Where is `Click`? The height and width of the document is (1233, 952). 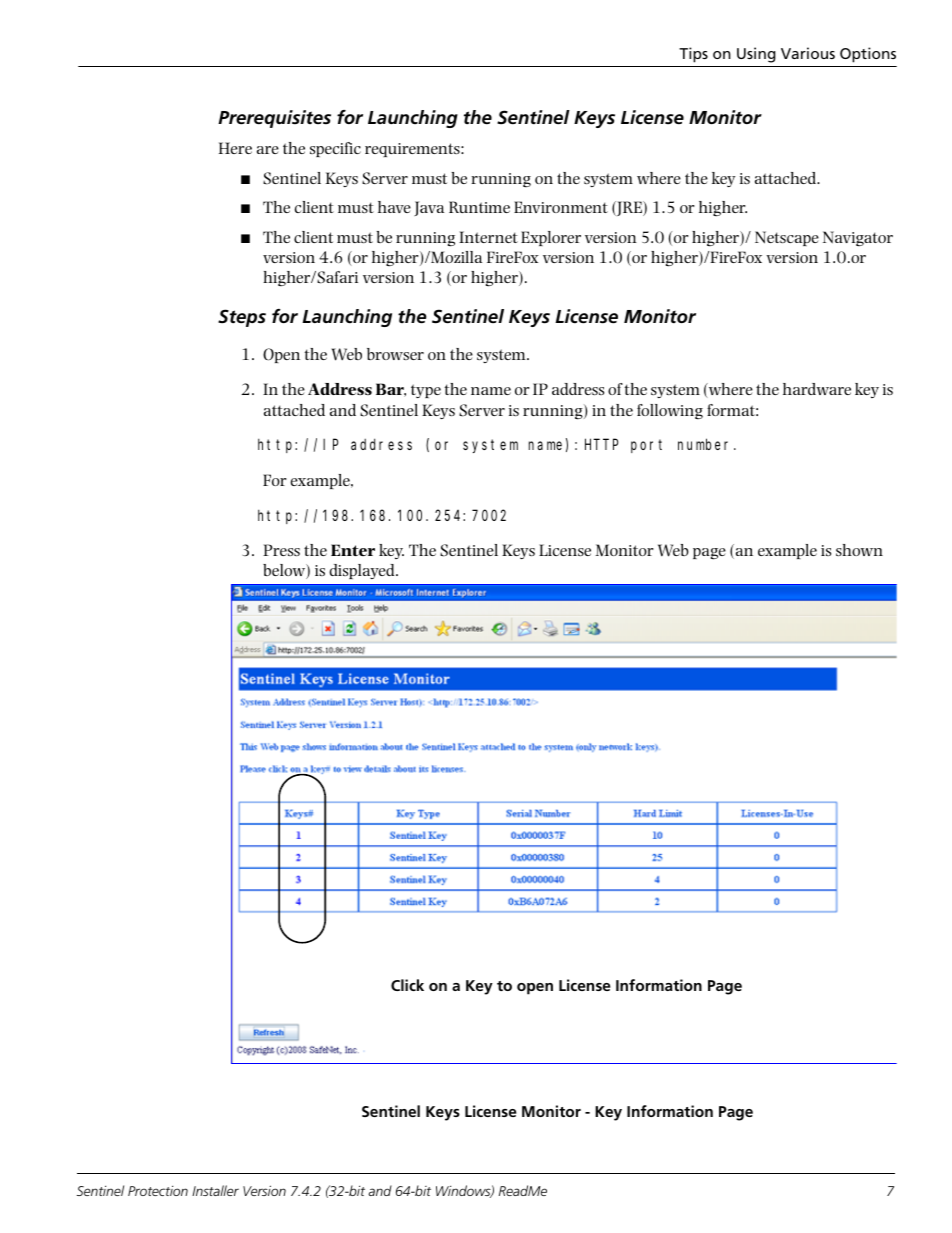
Click is located at coordinates (407, 985).
